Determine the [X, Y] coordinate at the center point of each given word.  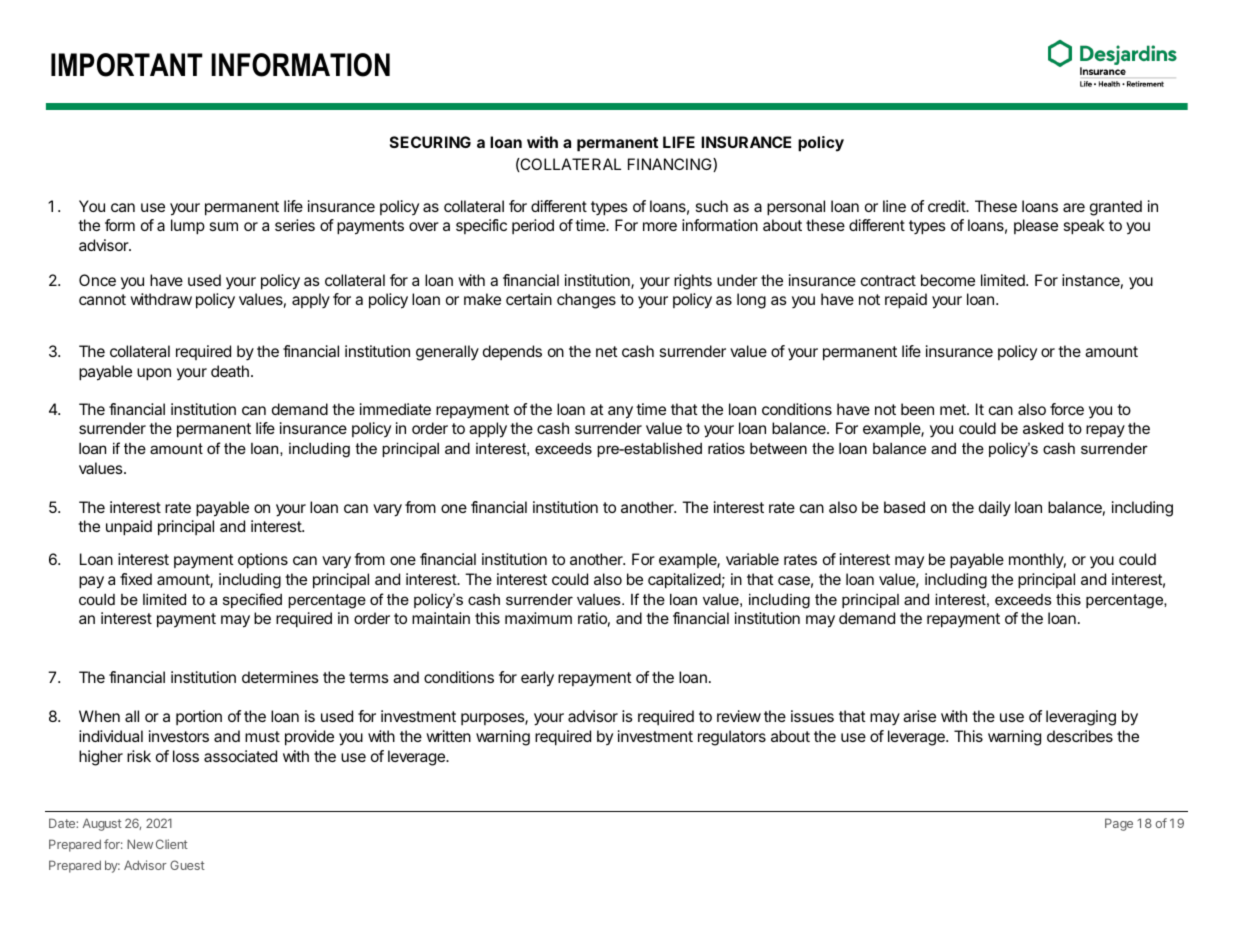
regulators [732, 738]
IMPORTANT [127, 65]
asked [1043, 428]
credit [947, 206]
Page [1119, 824]
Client [172, 844]
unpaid [129, 528]
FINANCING [671, 165]
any [620, 412]
